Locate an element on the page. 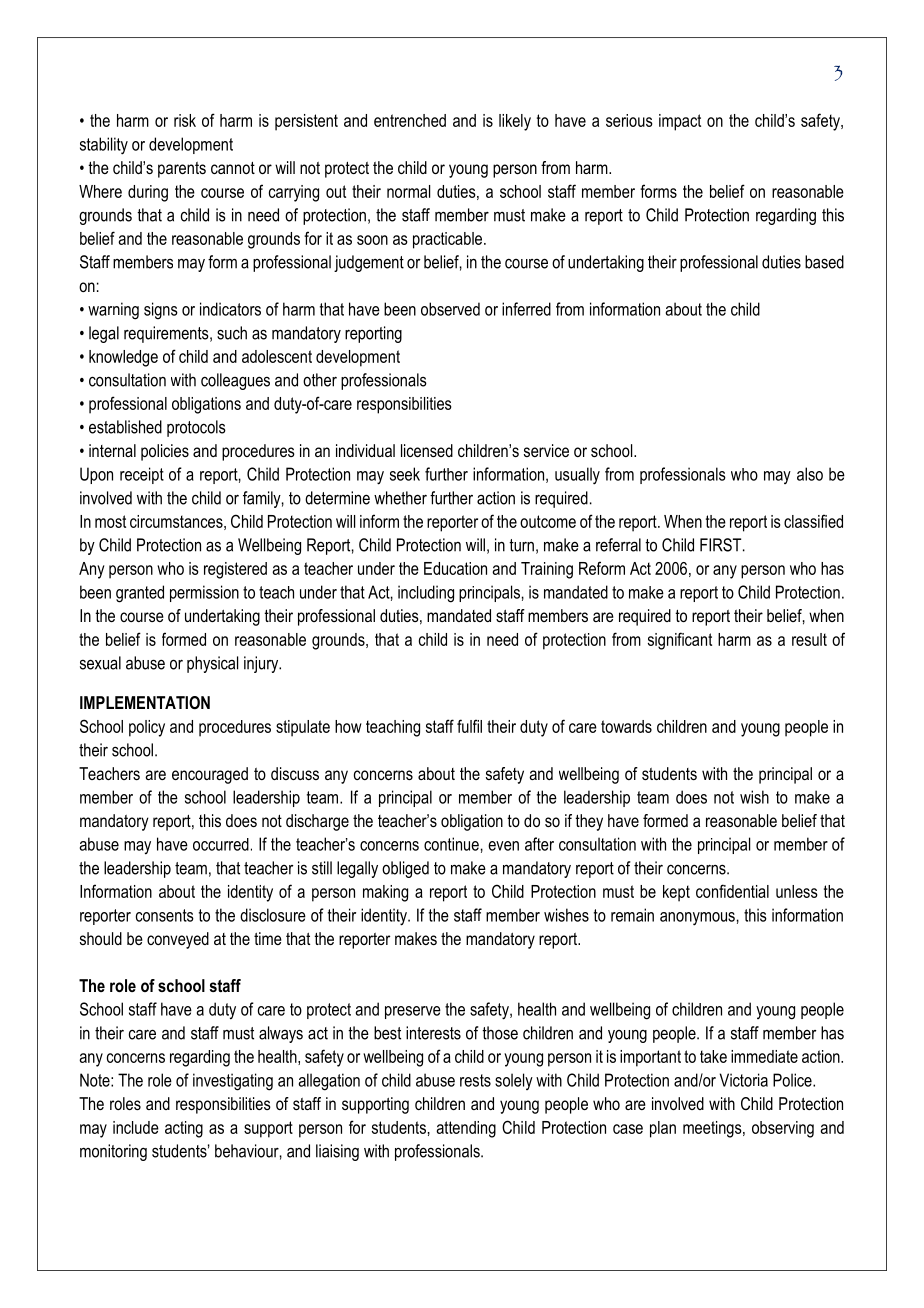  parents is located at coordinates (182, 170).
